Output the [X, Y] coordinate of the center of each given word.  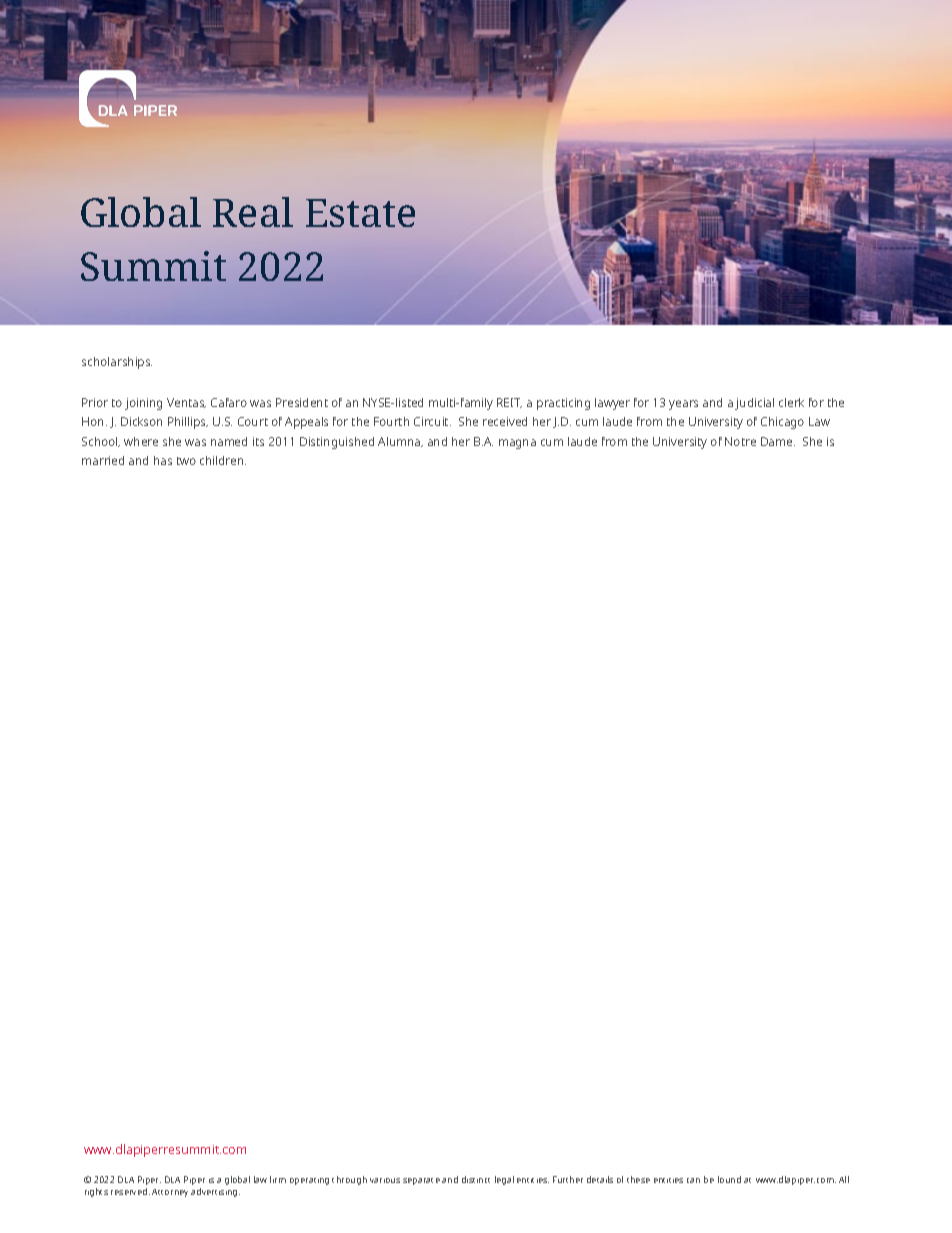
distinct [476, 1179]
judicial [754, 404]
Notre [740, 441]
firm [278, 1179]
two [186, 461]
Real [253, 212]
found [729, 1179]
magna [517, 444]
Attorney [170, 1193]
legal [504, 1180]
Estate [360, 213]
